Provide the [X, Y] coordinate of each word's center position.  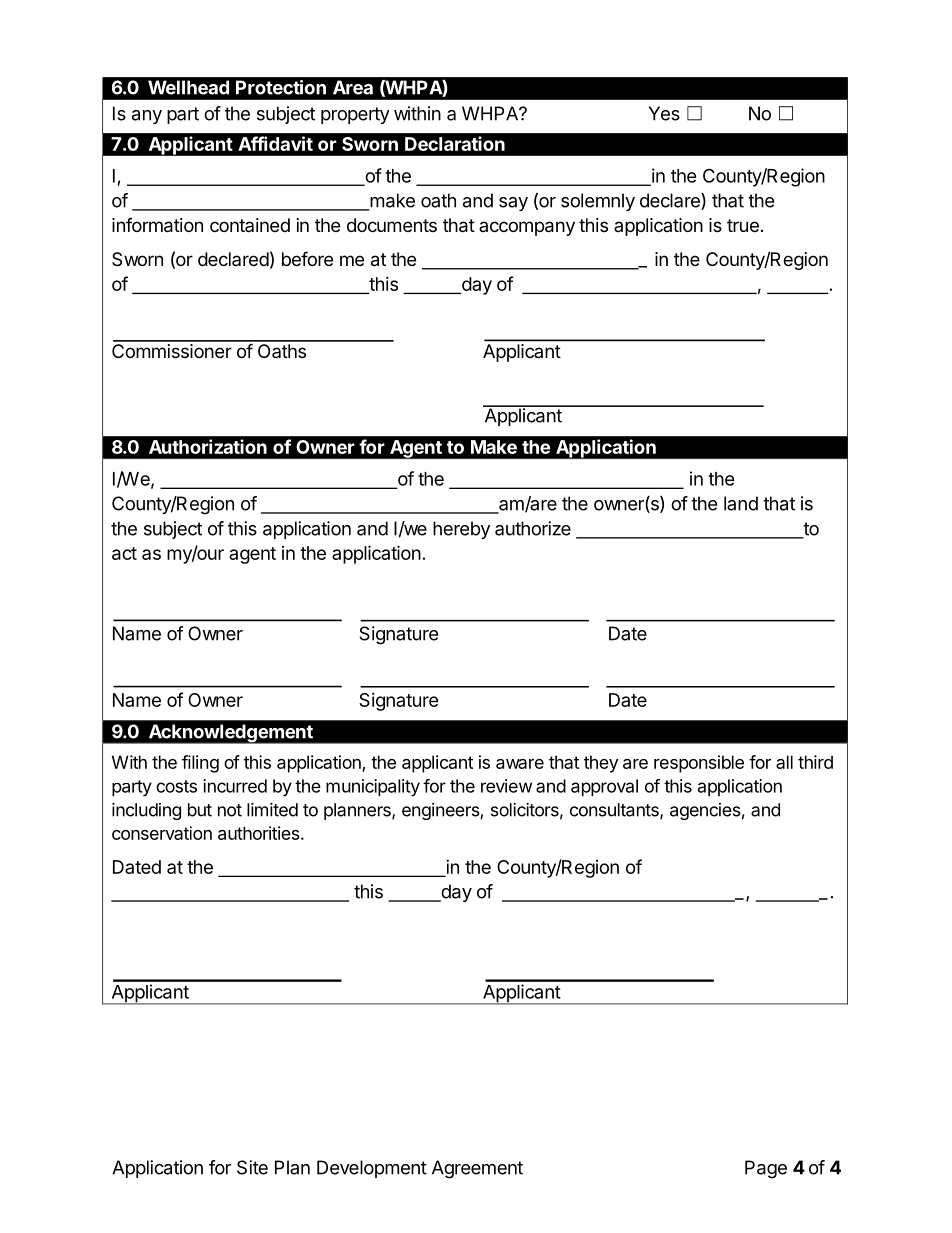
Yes [664, 113]
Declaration [455, 143]
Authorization [208, 446]
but [200, 810]
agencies [705, 811]
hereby [461, 530]
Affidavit [275, 143]
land [741, 503]
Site [252, 1167]
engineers [441, 811]
